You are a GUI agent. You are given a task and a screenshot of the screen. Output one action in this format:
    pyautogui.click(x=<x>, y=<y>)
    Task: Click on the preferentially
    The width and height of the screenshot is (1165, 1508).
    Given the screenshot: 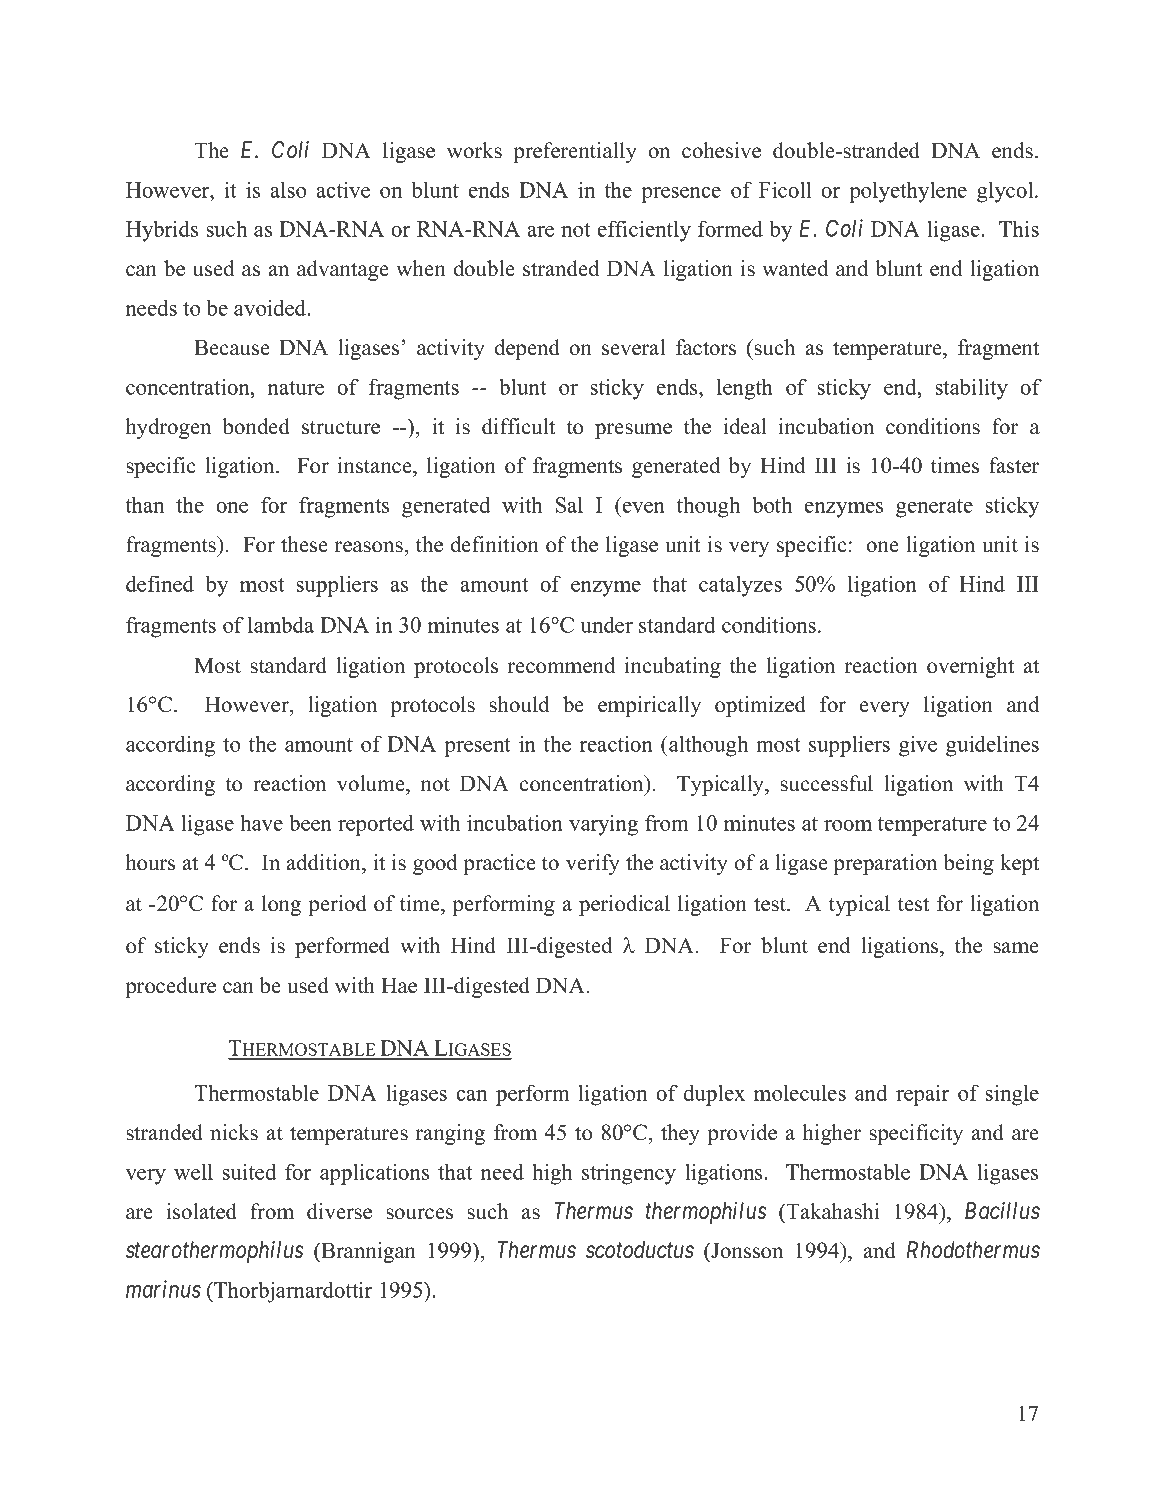 What is the action you would take?
    pyautogui.click(x=575, y=152)
